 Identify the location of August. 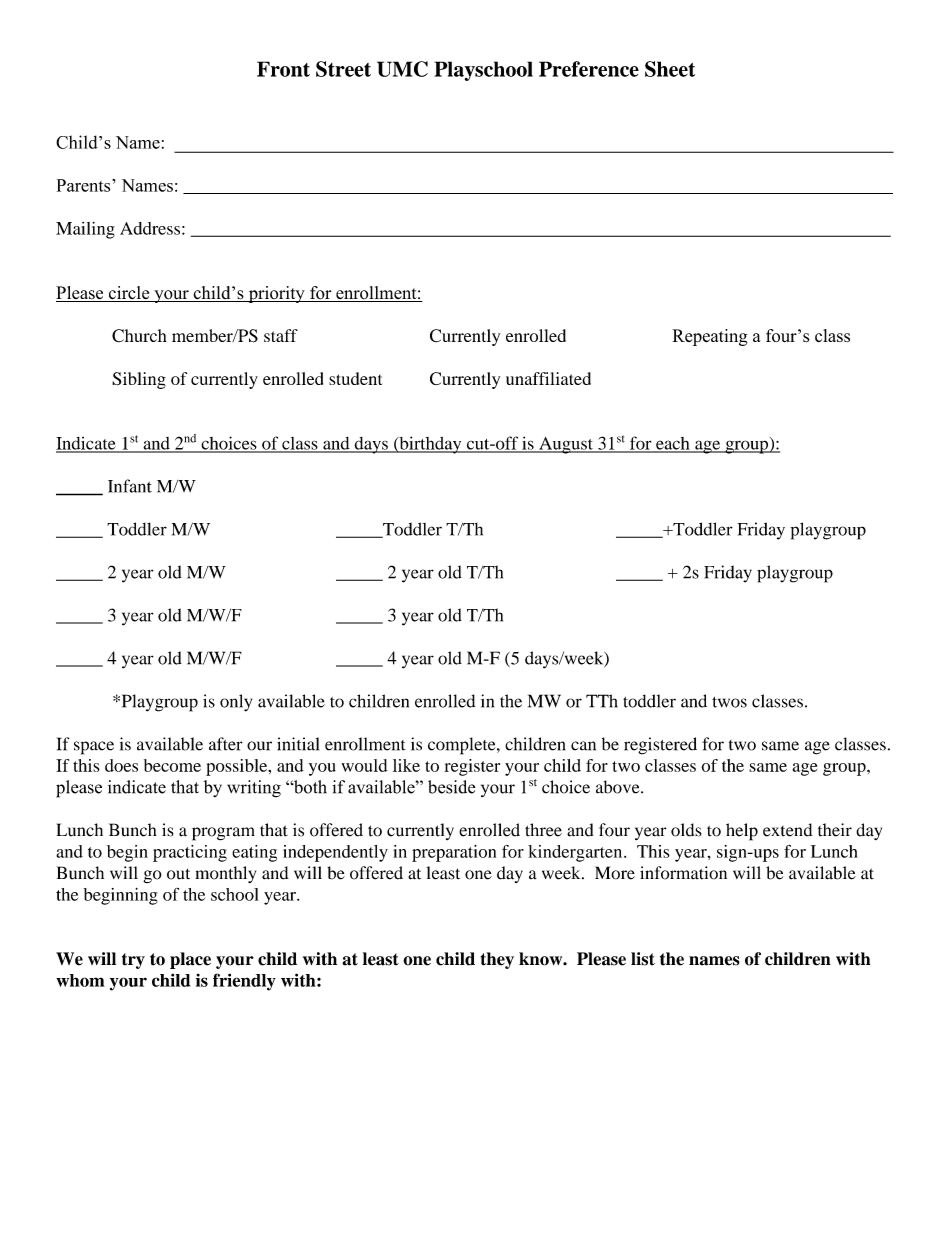
(566, 445).
